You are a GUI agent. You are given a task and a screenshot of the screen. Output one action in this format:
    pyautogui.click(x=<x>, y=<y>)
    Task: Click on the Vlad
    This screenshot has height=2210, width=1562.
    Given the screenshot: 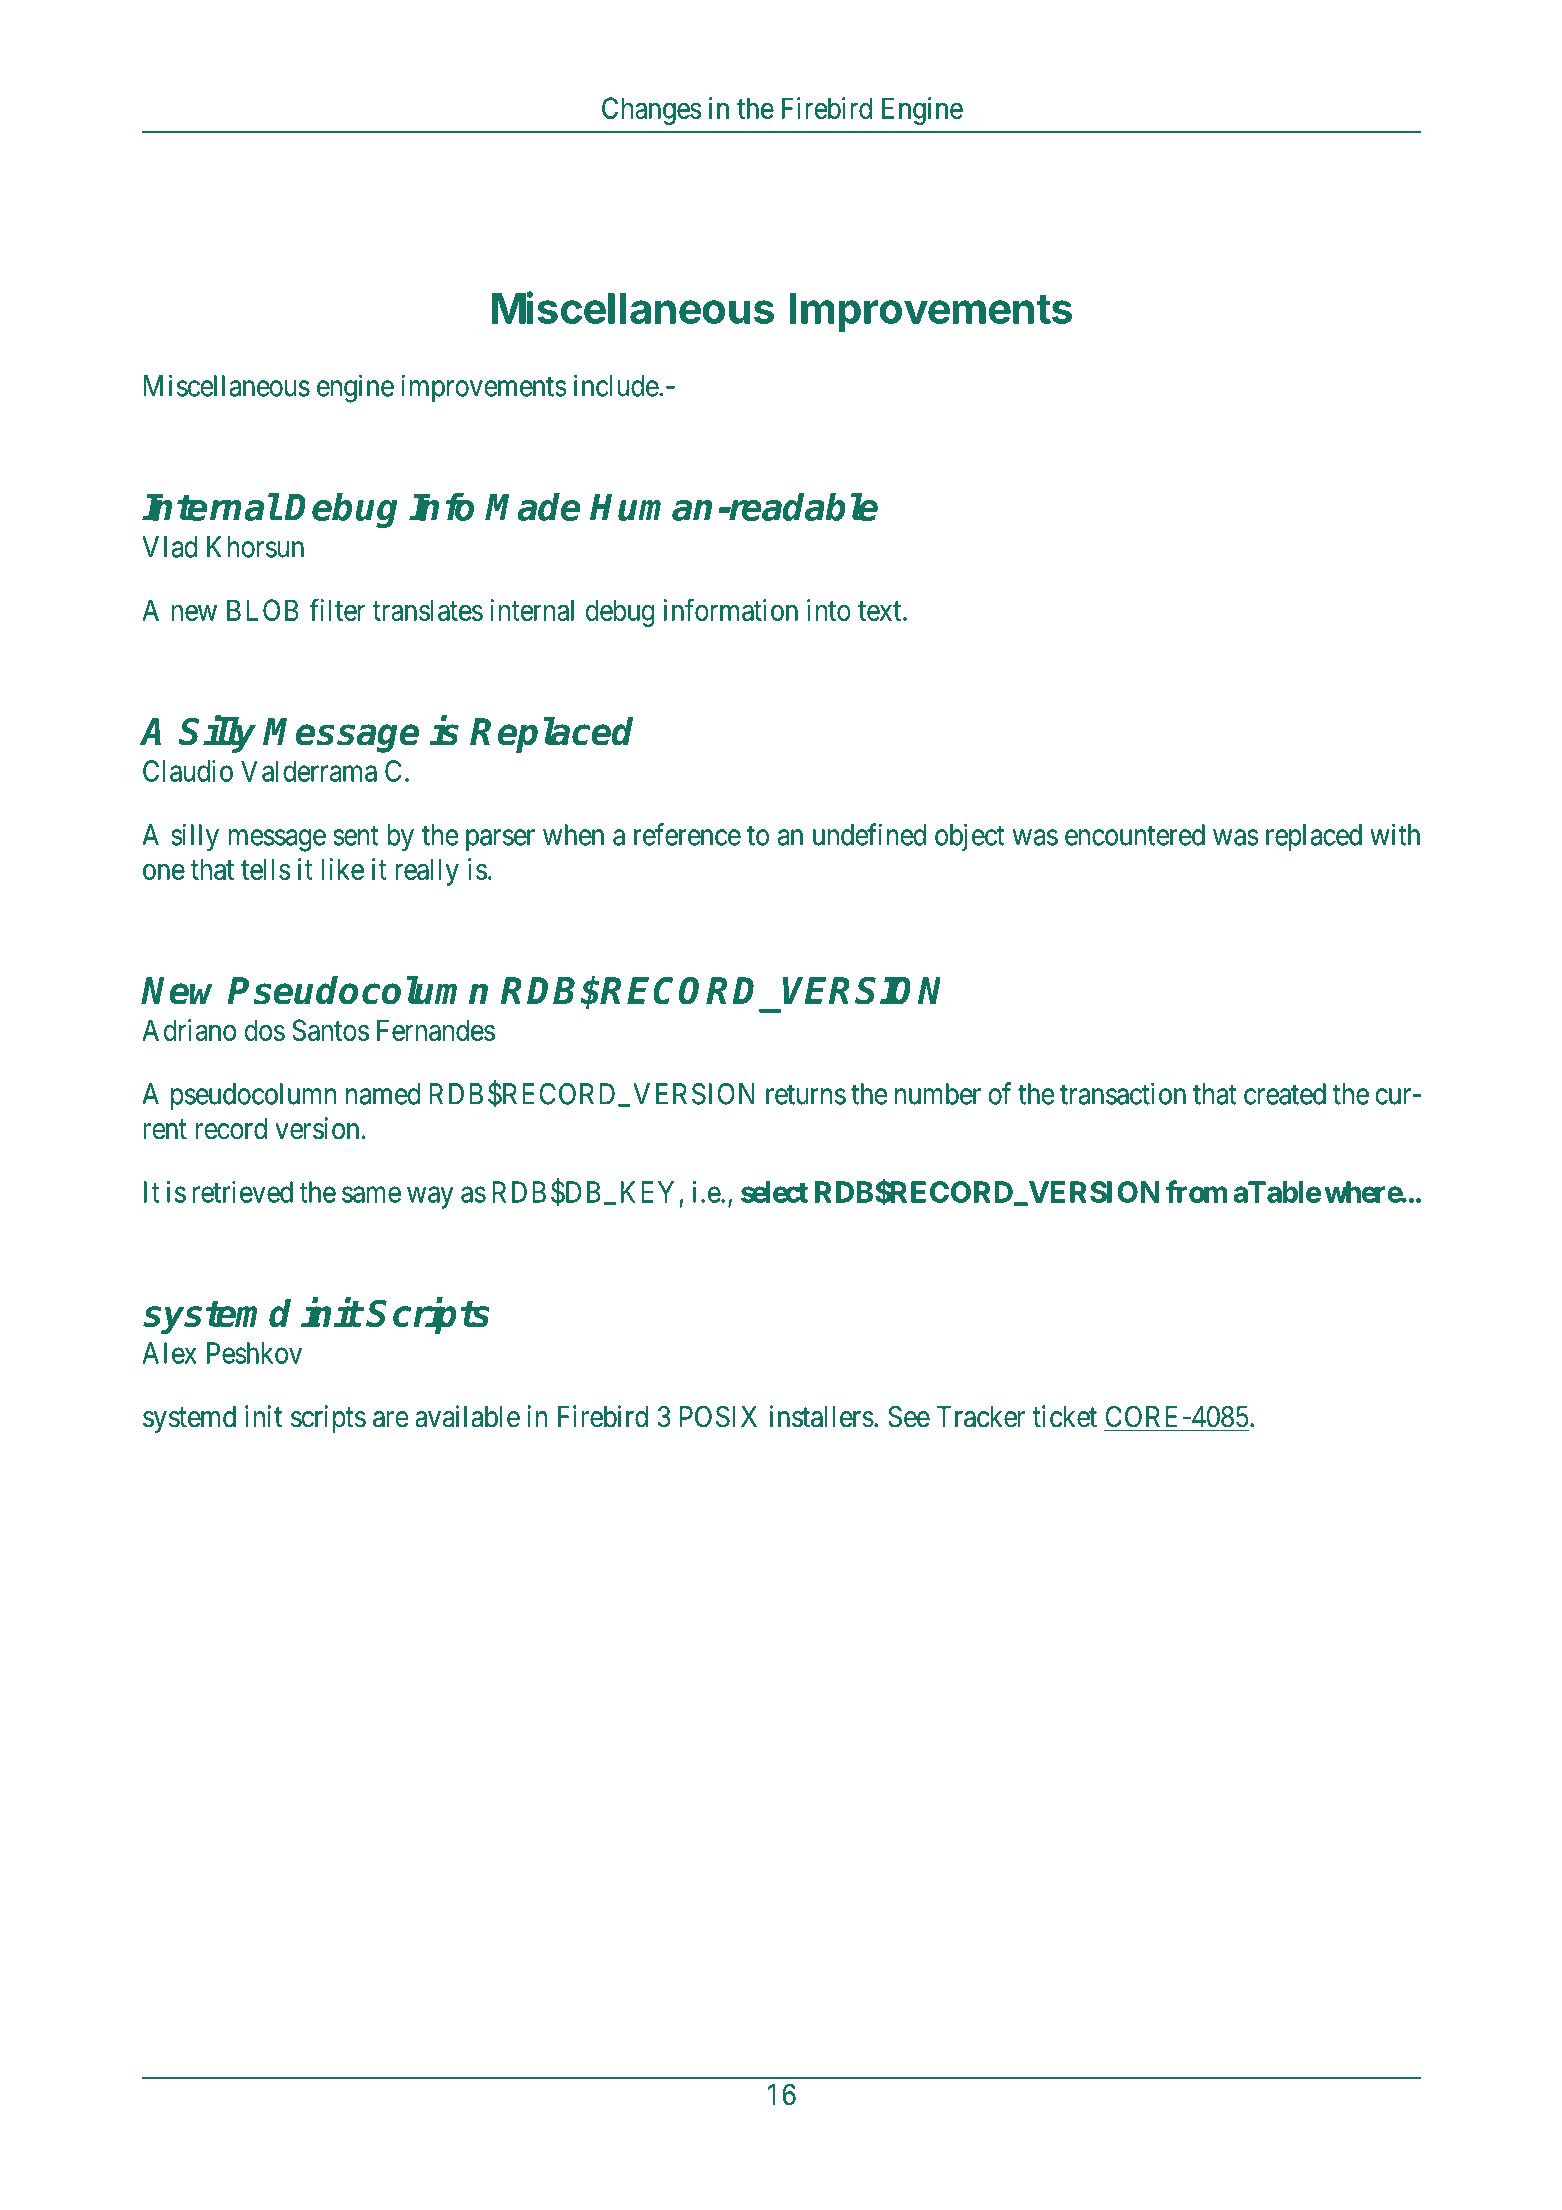 What is the action you would take?
    pyautogui.click(x=170, y=547)
